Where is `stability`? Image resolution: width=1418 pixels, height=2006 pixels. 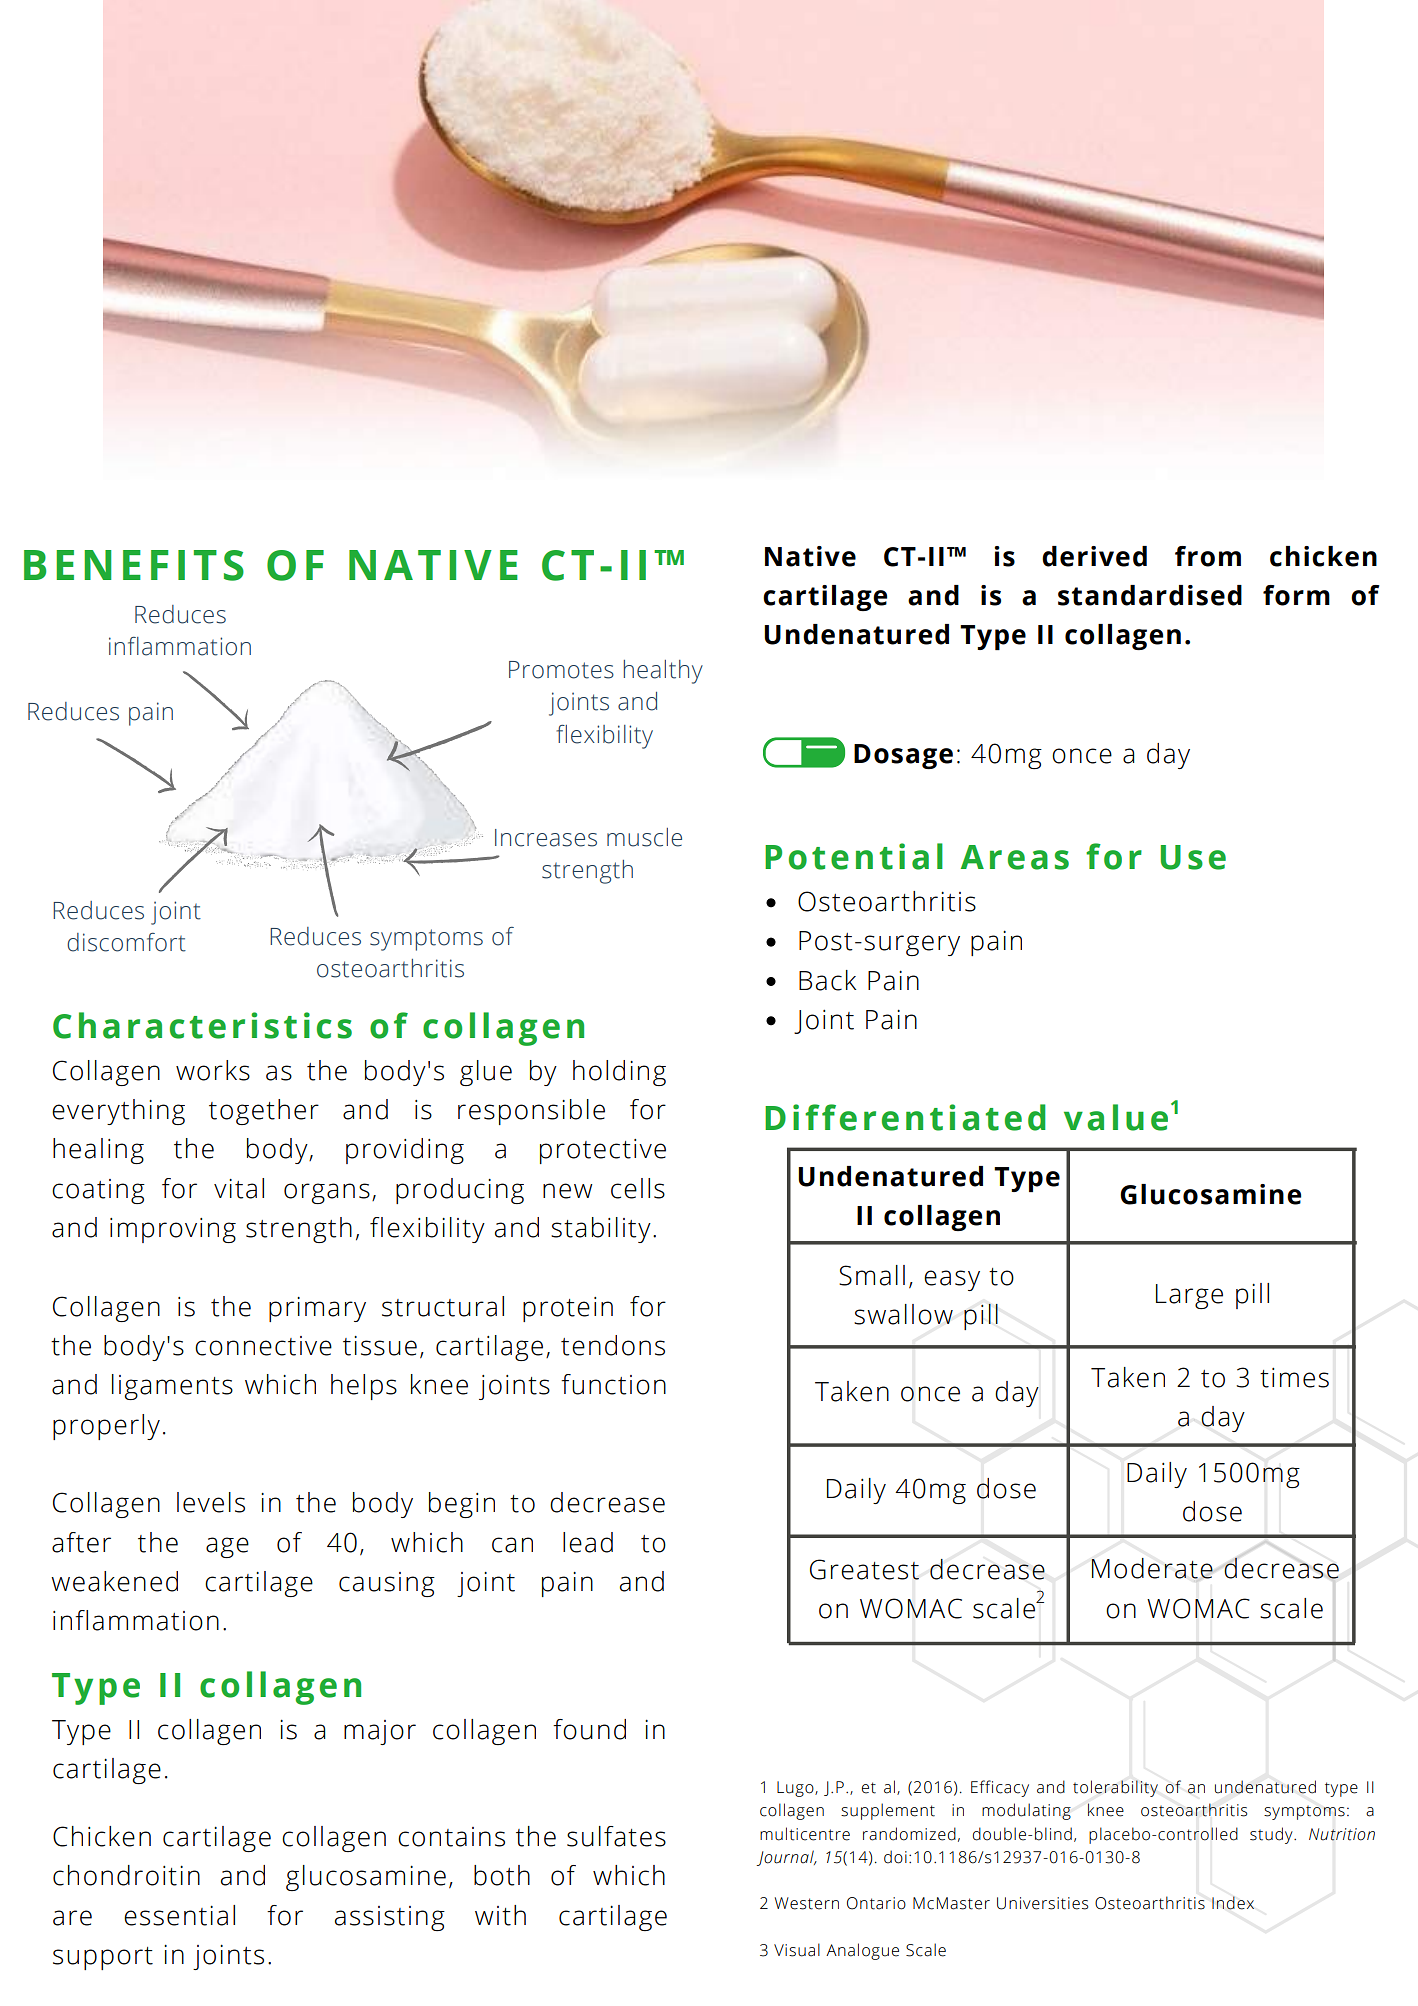 stability is located at coordinates (601, 1230).
